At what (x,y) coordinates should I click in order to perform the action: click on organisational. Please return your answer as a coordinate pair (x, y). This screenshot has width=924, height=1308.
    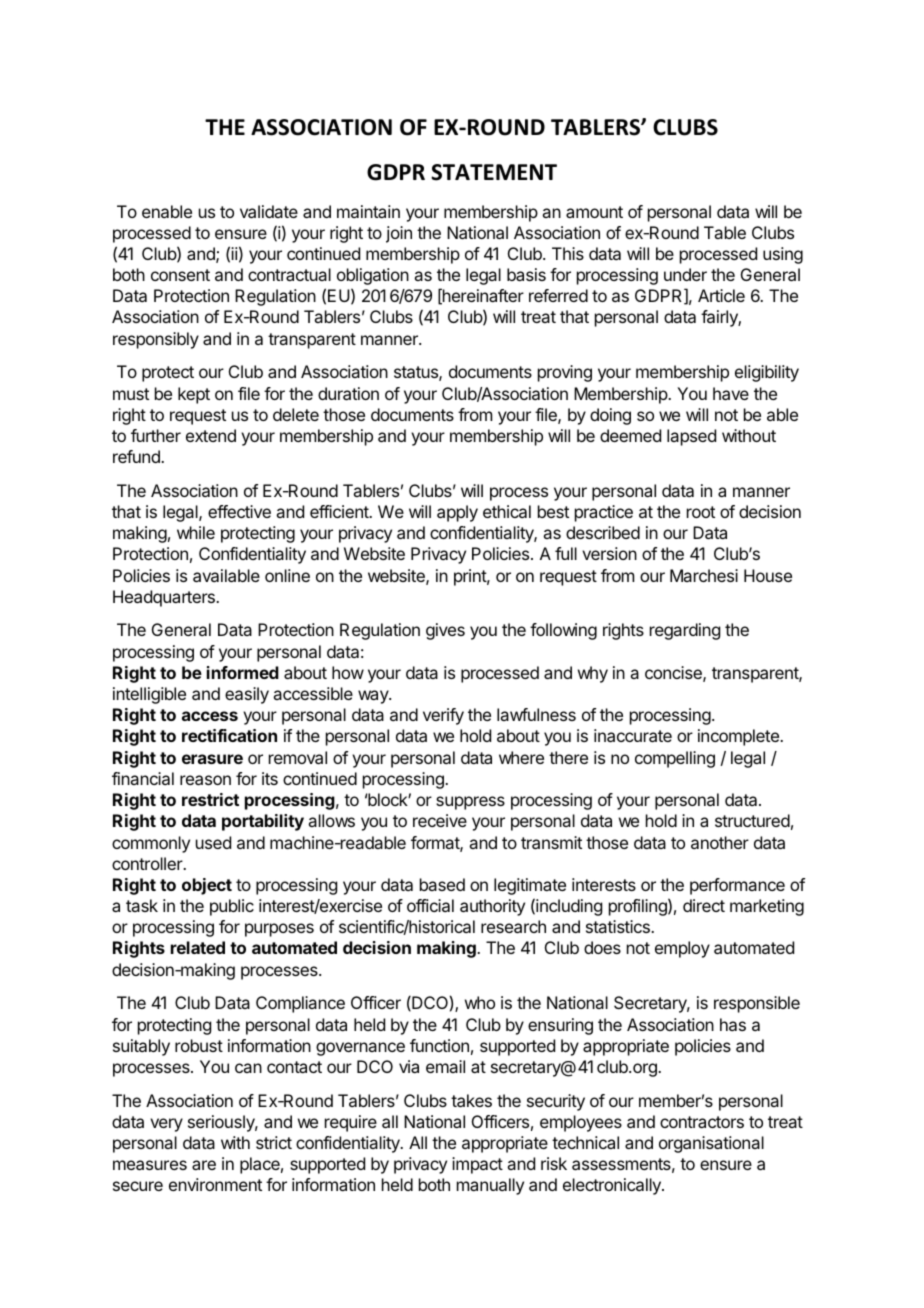
    Looking at the image, I should click on (711, 1144).
